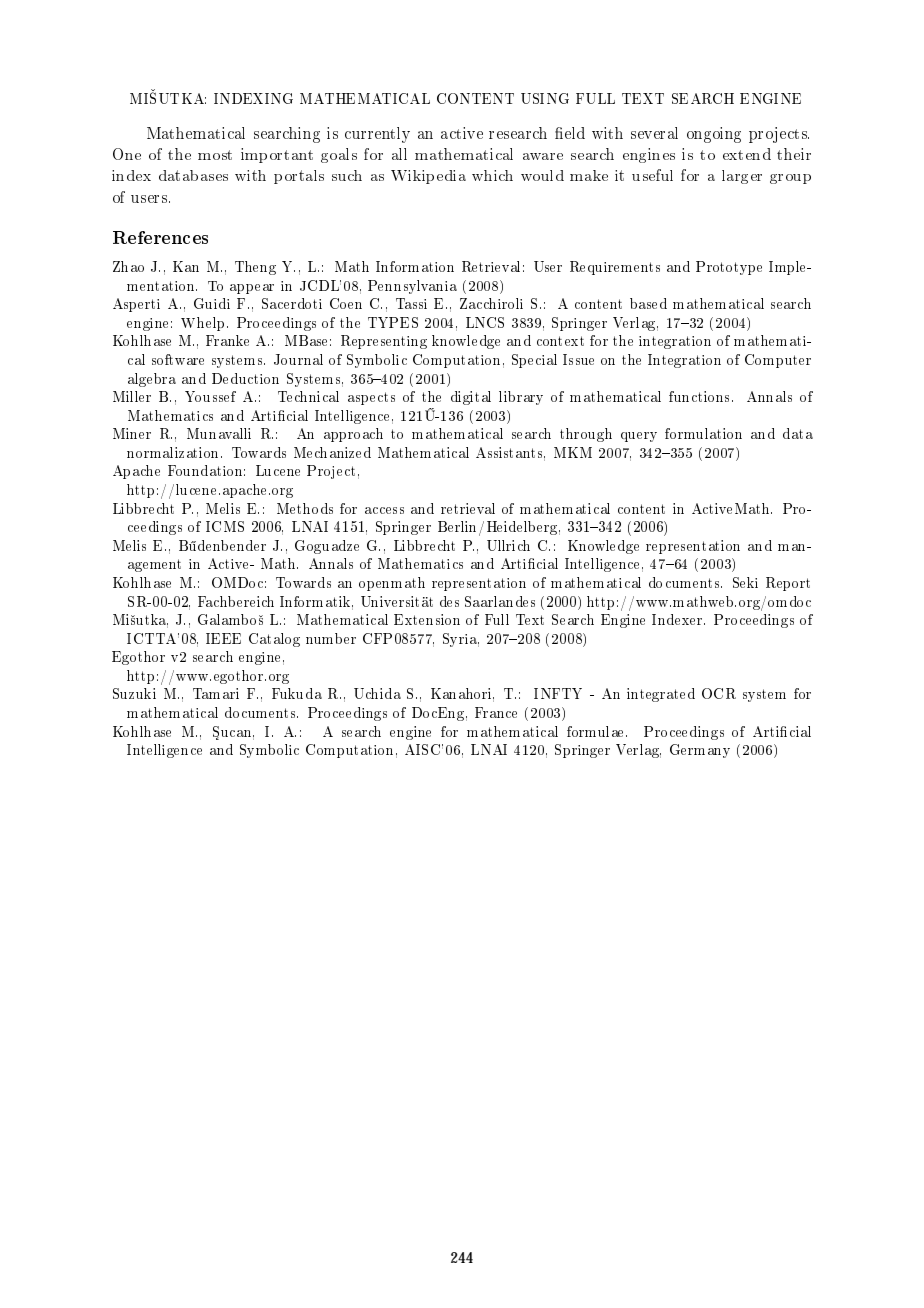 The width and height of the screenshot is (924, 1308). I want to click on most, so click(215, 155).
